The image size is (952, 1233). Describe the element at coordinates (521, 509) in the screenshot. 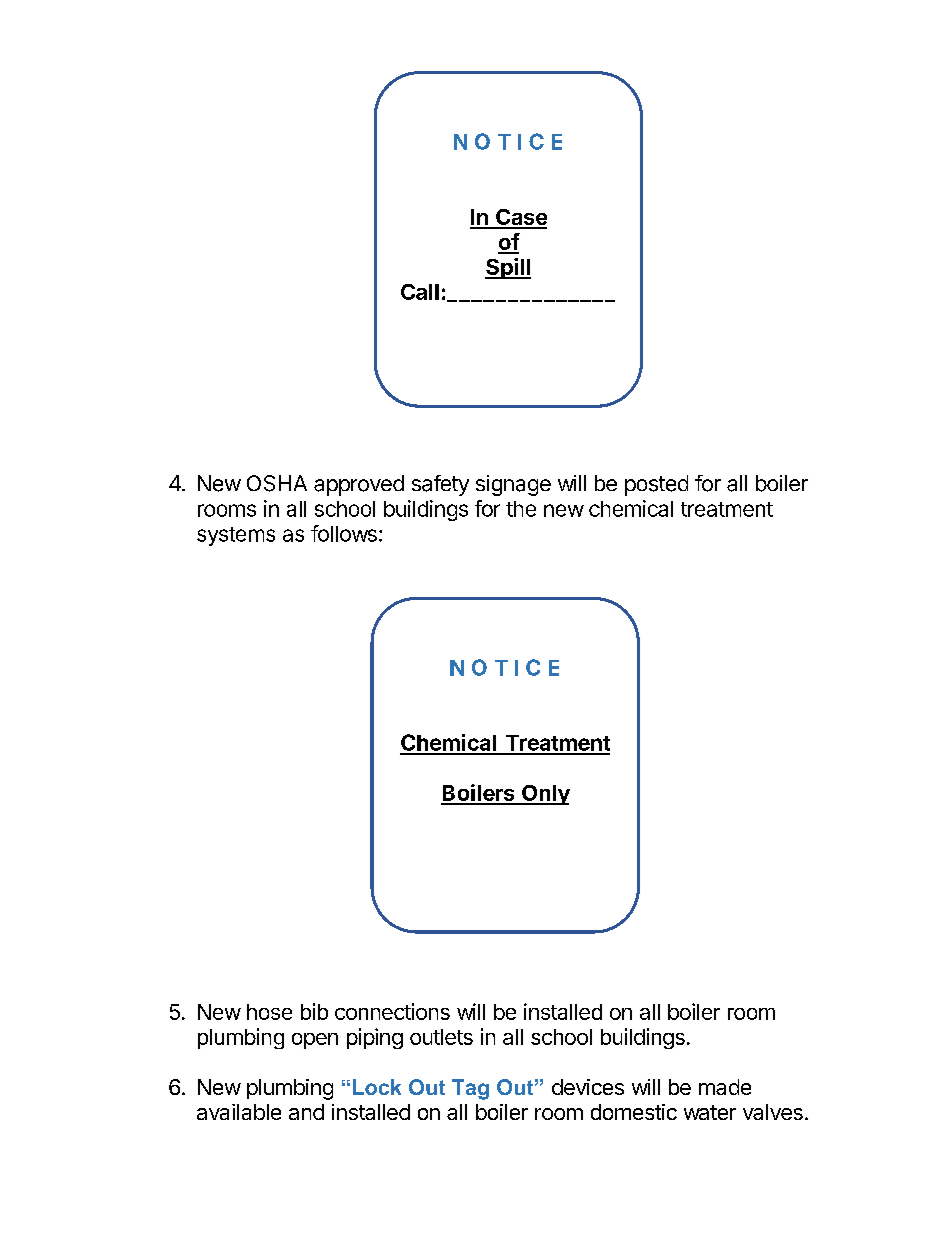

I see `the` at that location.
